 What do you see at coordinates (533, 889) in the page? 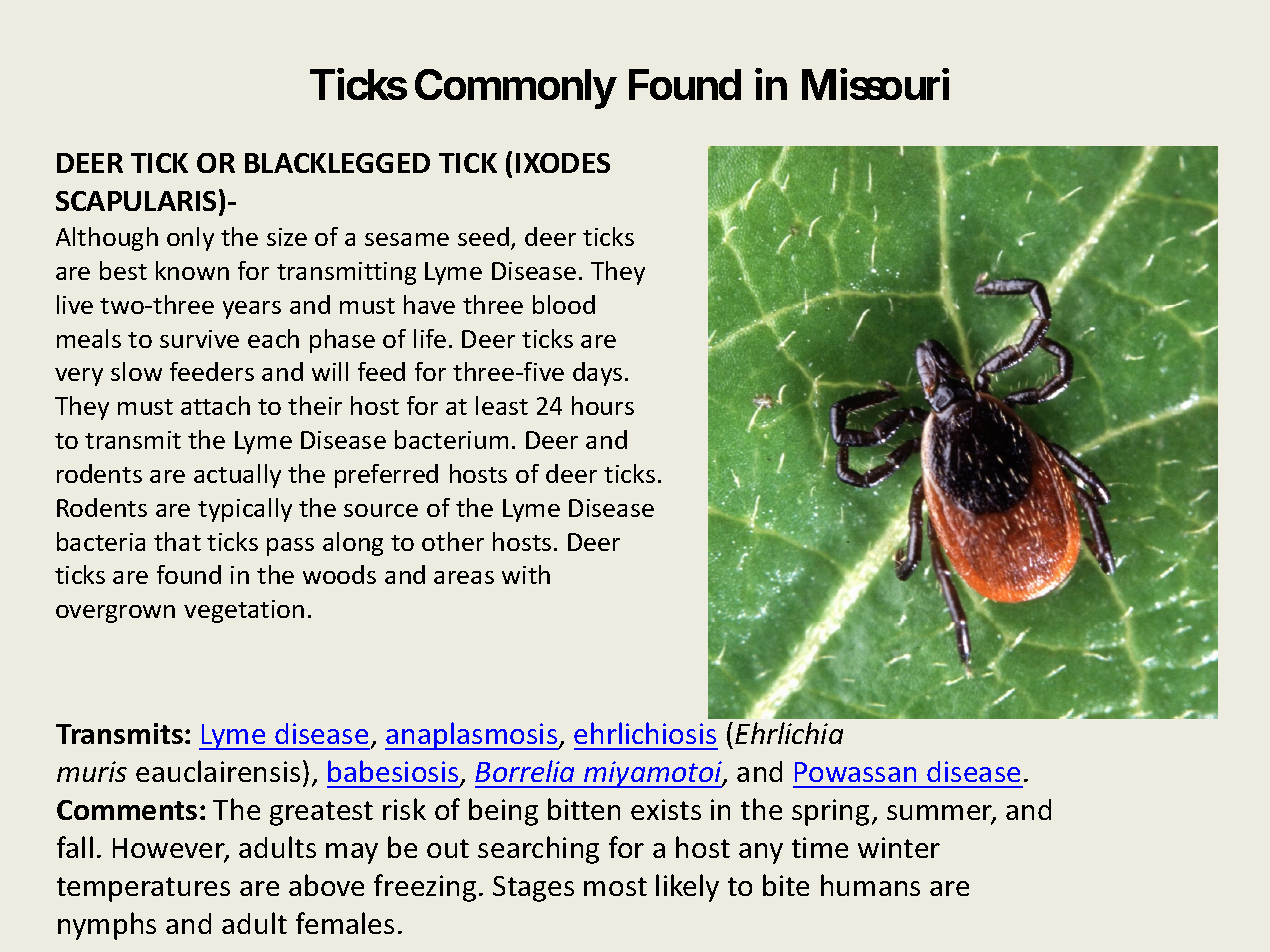
I see `Stages` at bounding box center [533, 889].
